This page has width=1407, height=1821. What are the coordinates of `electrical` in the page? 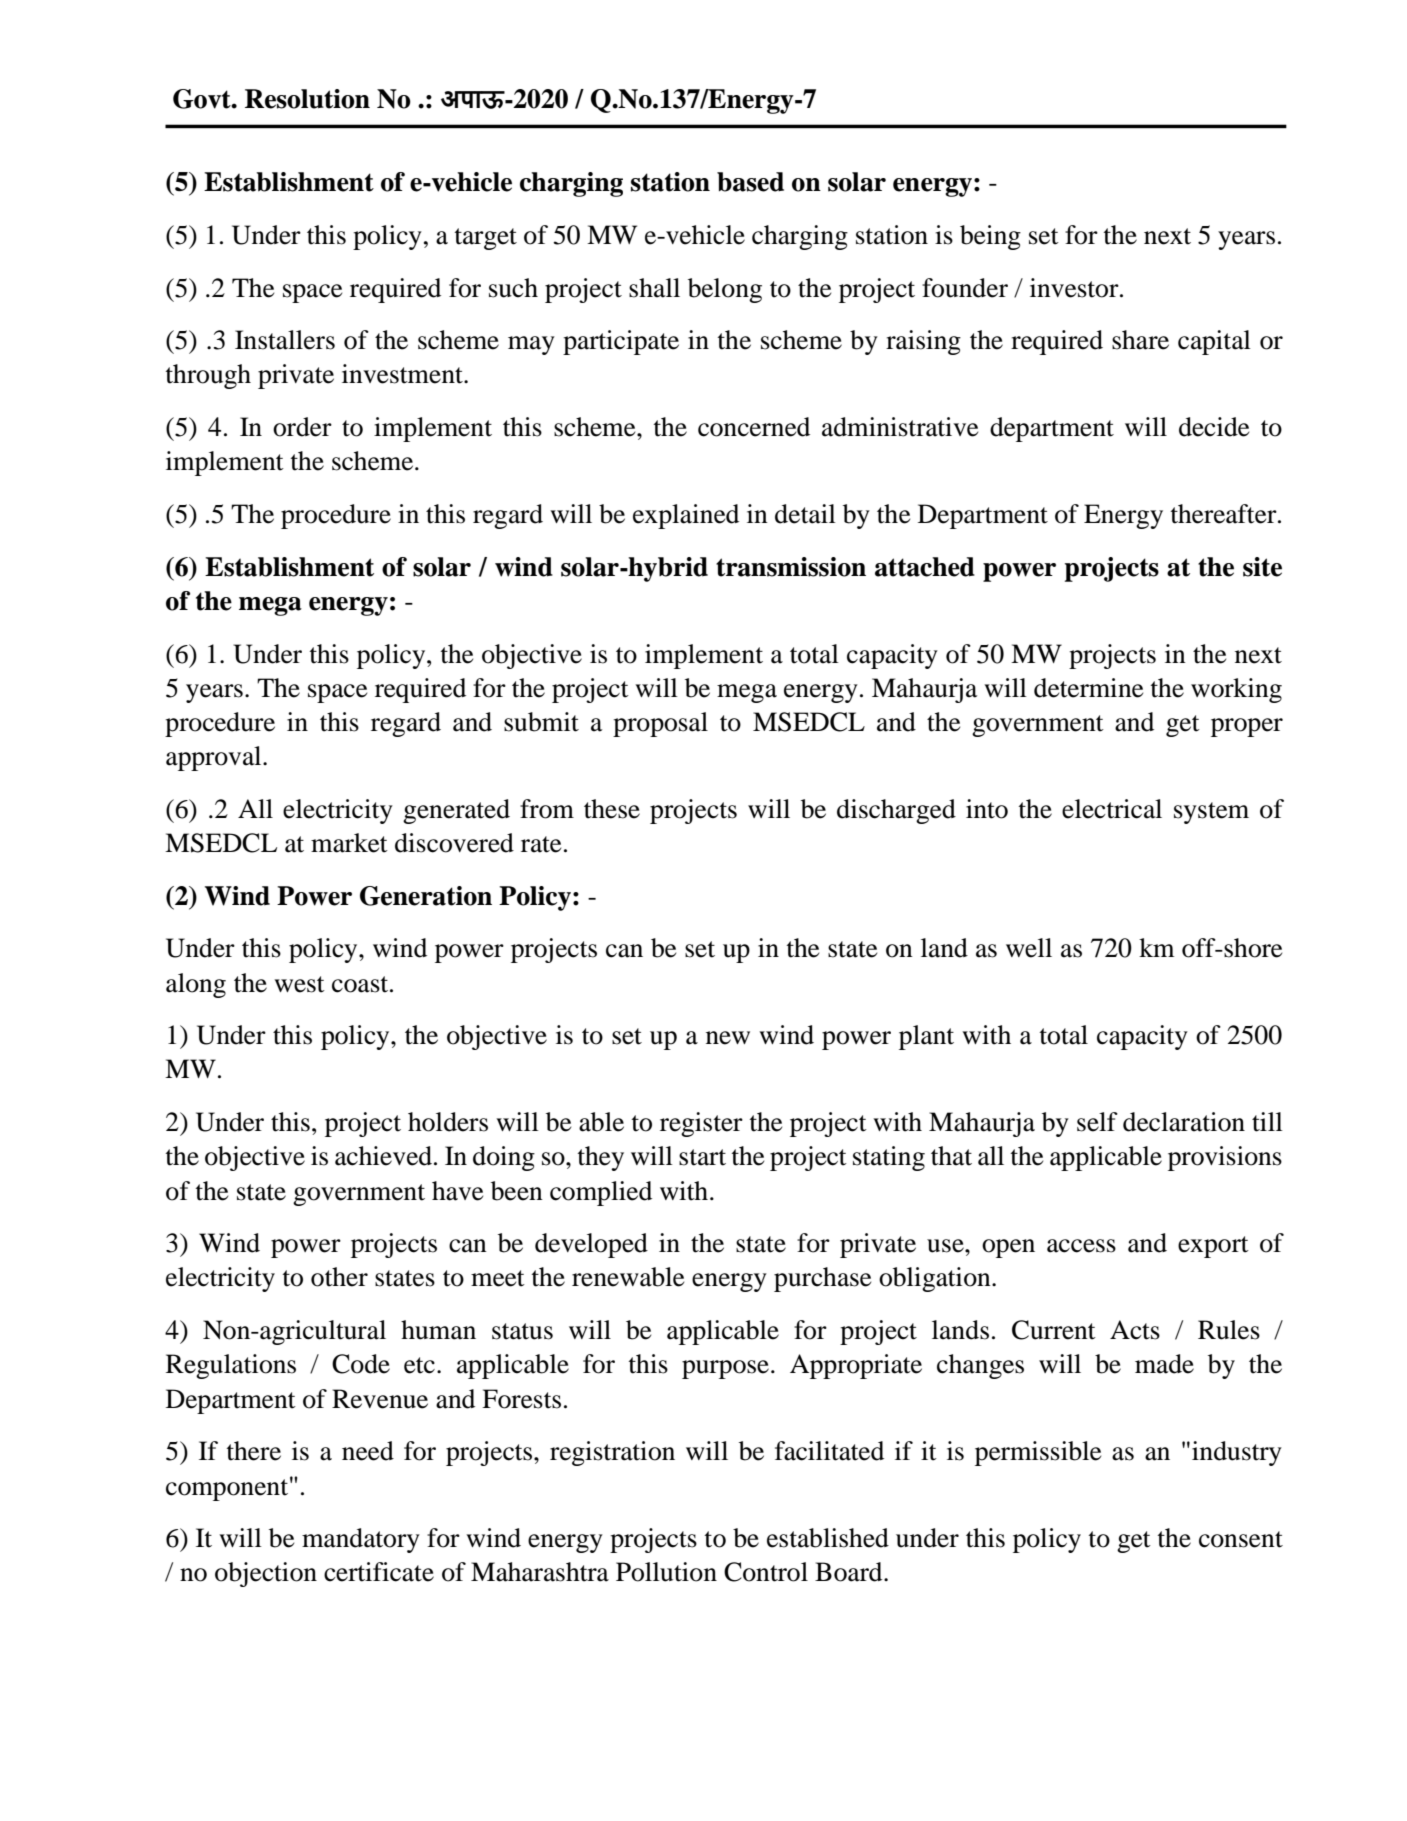 It's located at (1112, 809).
